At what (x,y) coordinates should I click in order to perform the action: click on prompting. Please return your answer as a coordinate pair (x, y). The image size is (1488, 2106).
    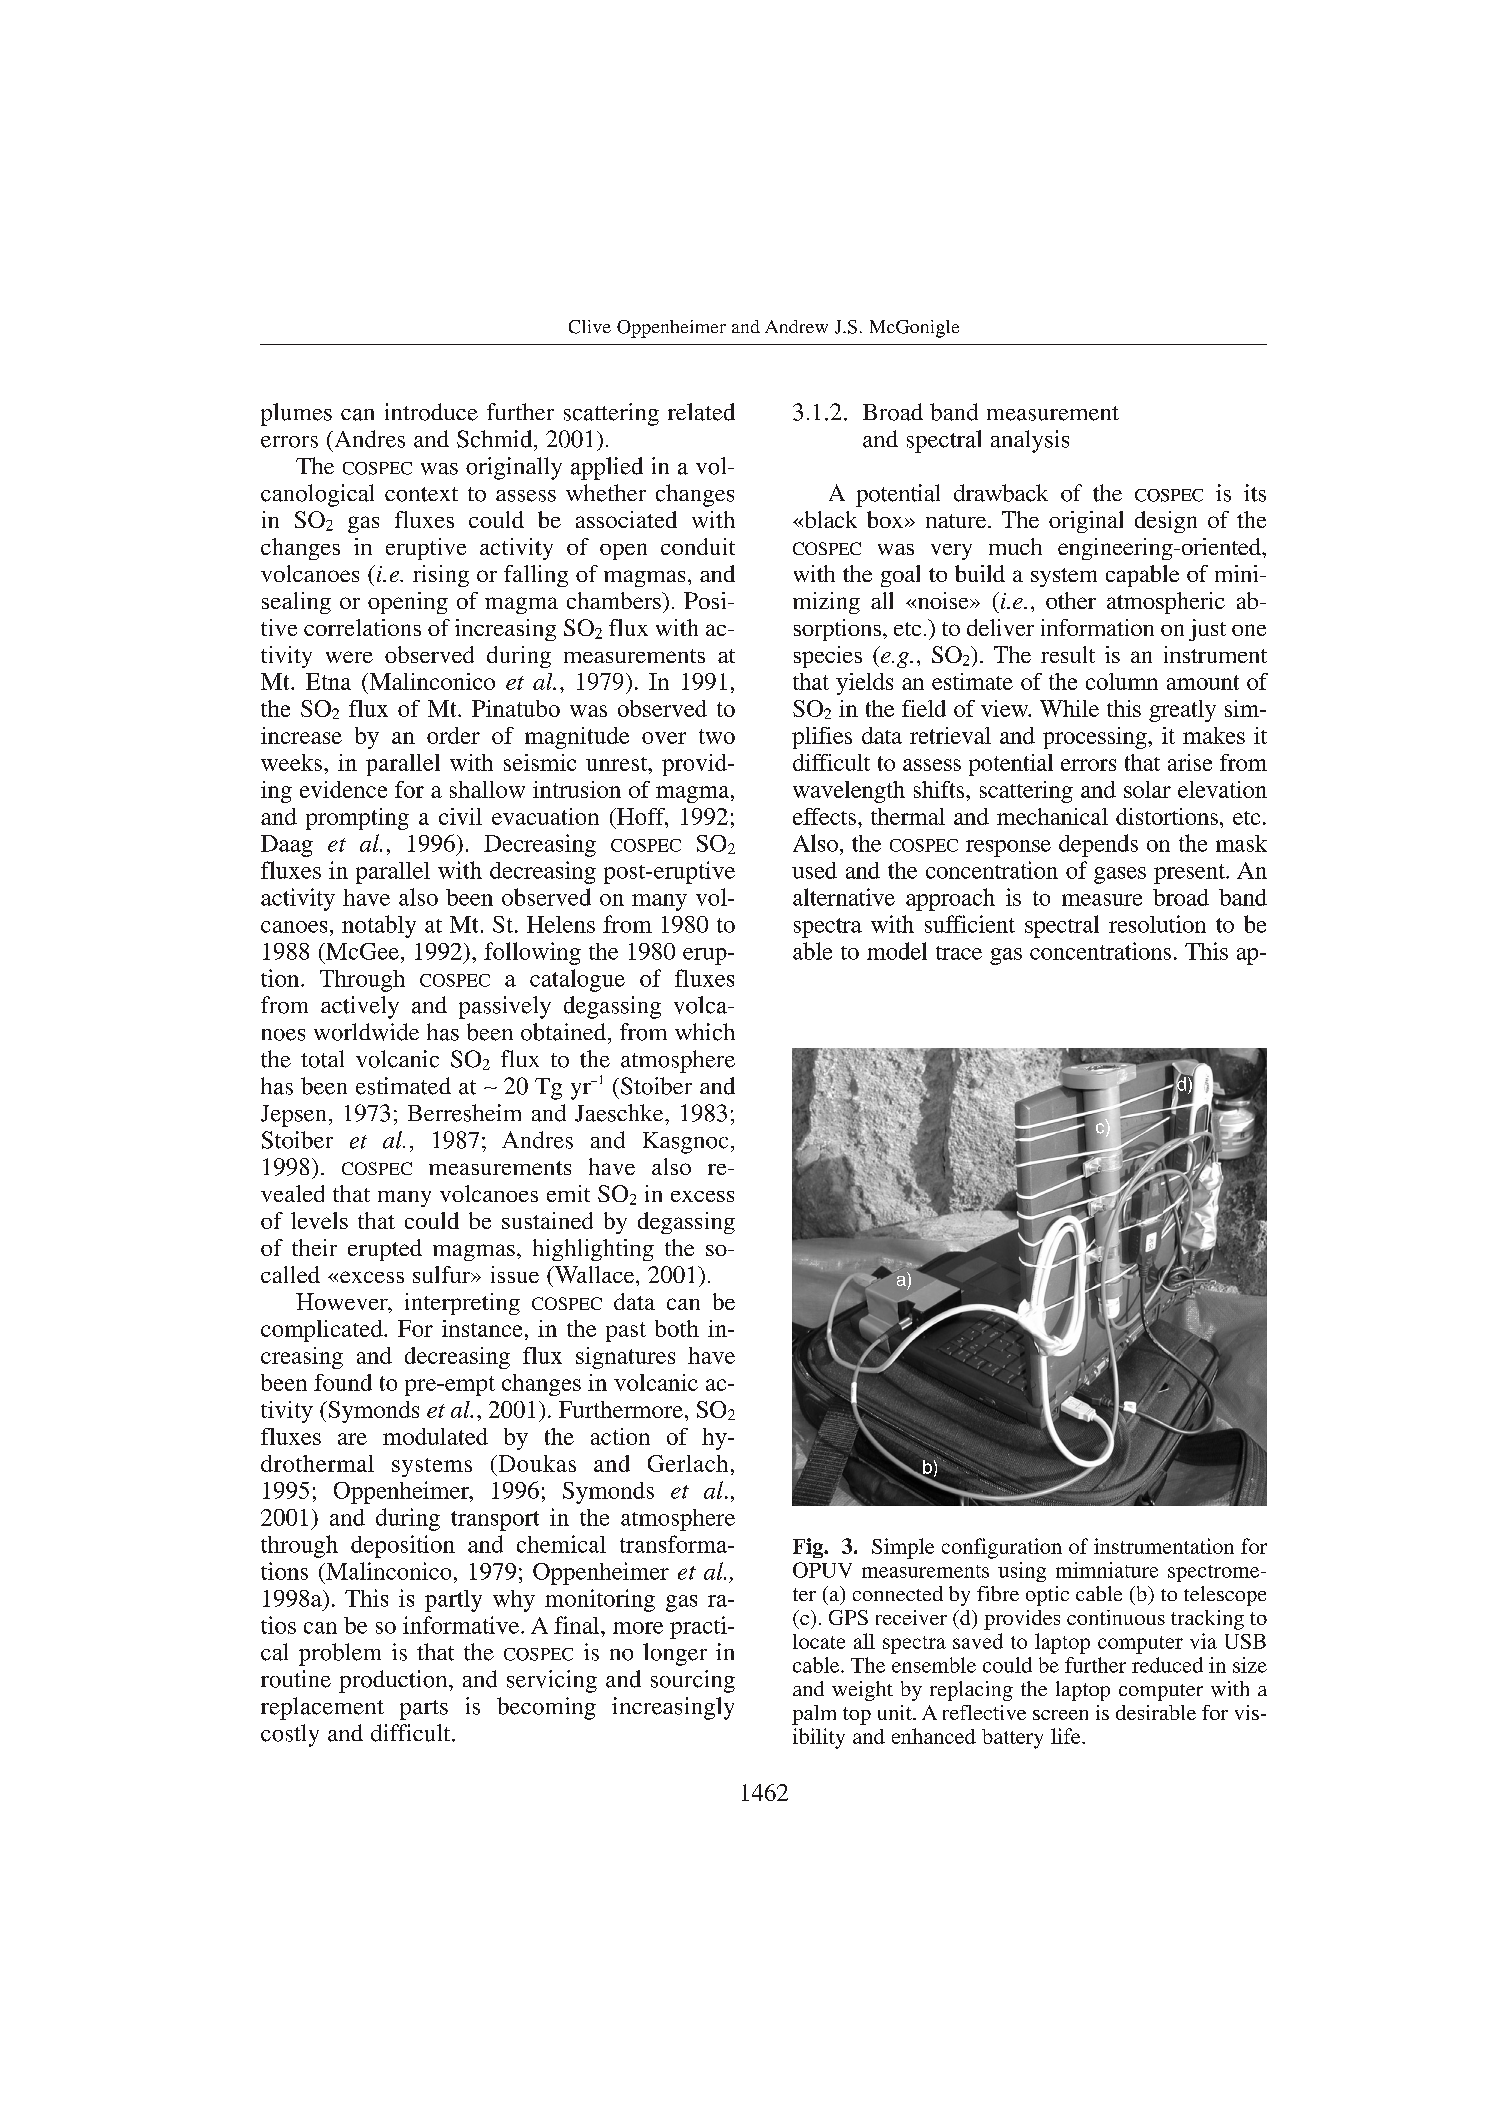
    Looking at the image, I should click on (357, 819).
